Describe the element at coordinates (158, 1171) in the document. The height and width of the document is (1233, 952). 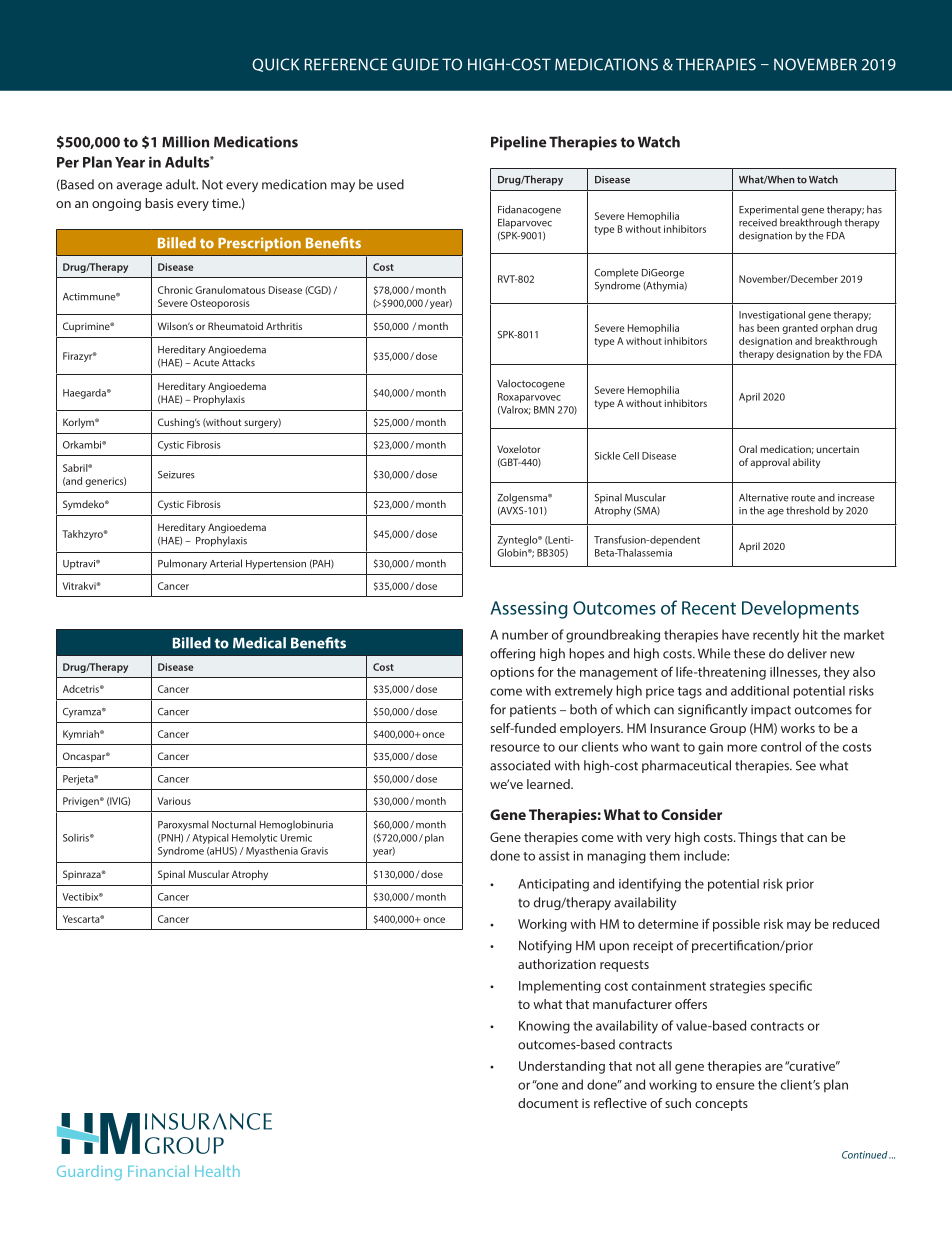
I see `Financial` at that location.
